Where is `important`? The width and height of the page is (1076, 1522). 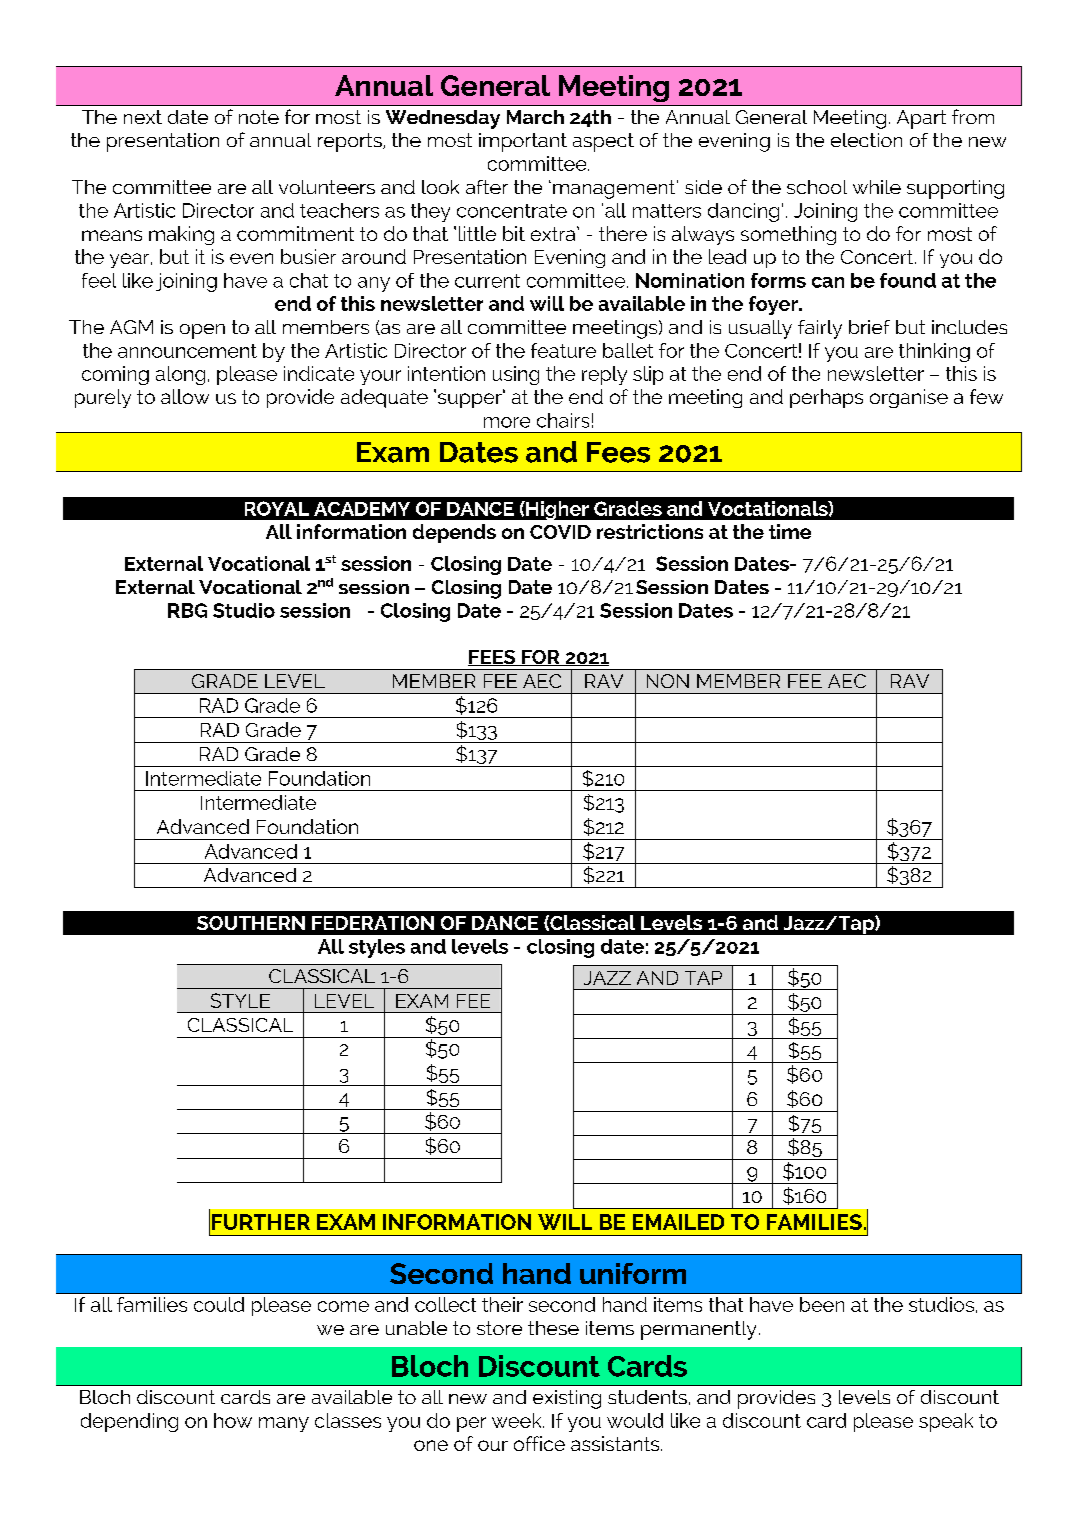 important is located at coordinates (523, 142).
